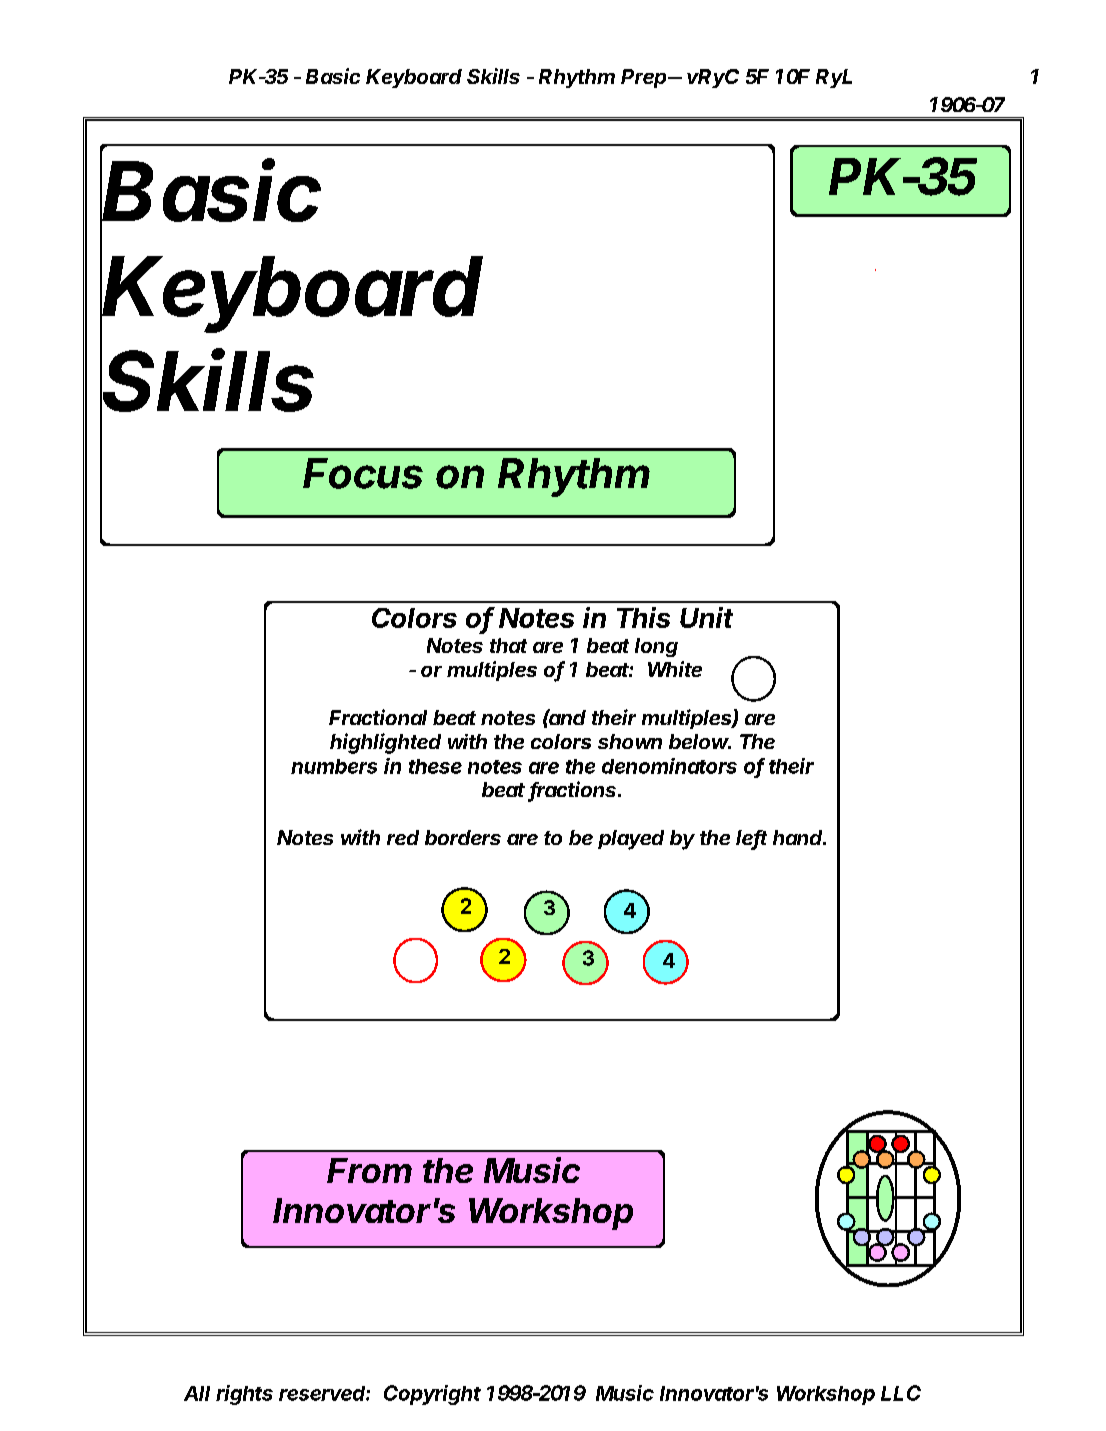  What do you see at coordinates (432, 1395) in the screenshot?
I see `Copyright` at bounding box center [432, 1395].
